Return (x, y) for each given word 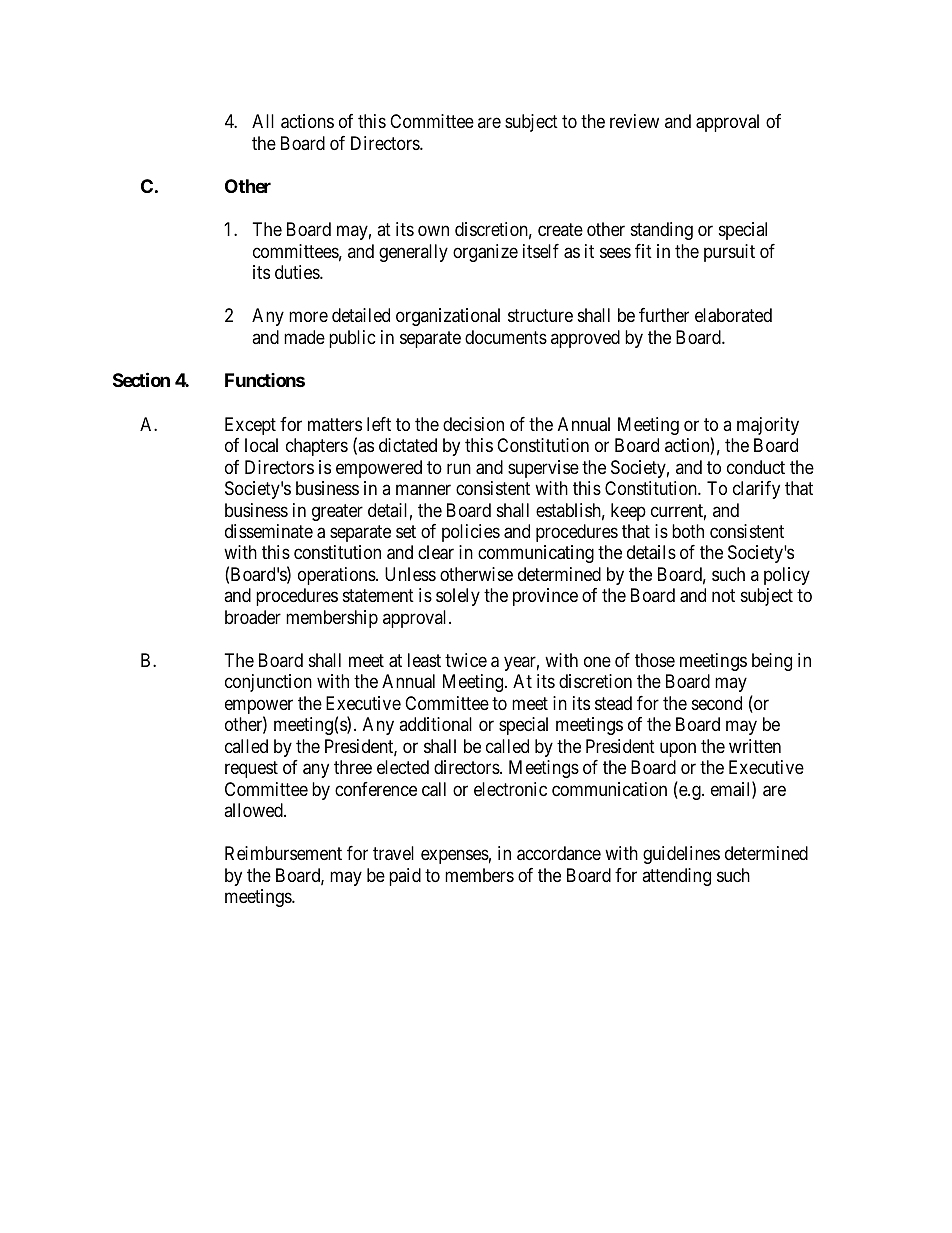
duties (298, 272)
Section (141, 379)
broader (253, 617)
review (634, 121)
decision (473, 424)
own (433, 231)
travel (393, 853)
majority (768, 426)
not (723, 596)
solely (458, 597)
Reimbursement (283, 853)
